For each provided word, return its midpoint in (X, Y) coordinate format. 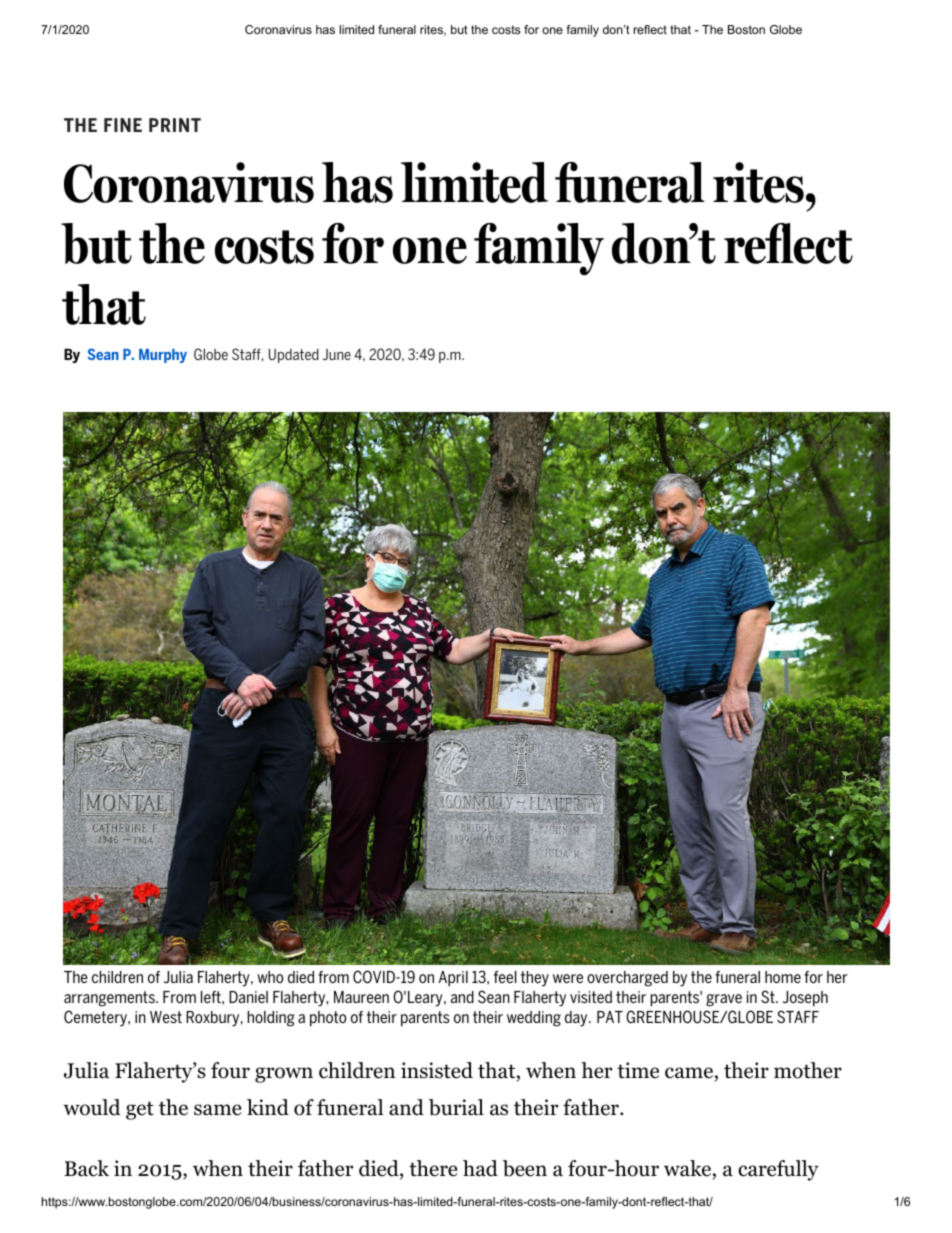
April (453, 979)
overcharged (627, 979)
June (337, 354)
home (783, 977)
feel (505, 977)
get (140, 1110)
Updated (294, 355)
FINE (123, 125)
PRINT (175, 125)
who (270, 977)
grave (724, 1000)
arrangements (110, 999)
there (433, 1168)
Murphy (163, 356)
